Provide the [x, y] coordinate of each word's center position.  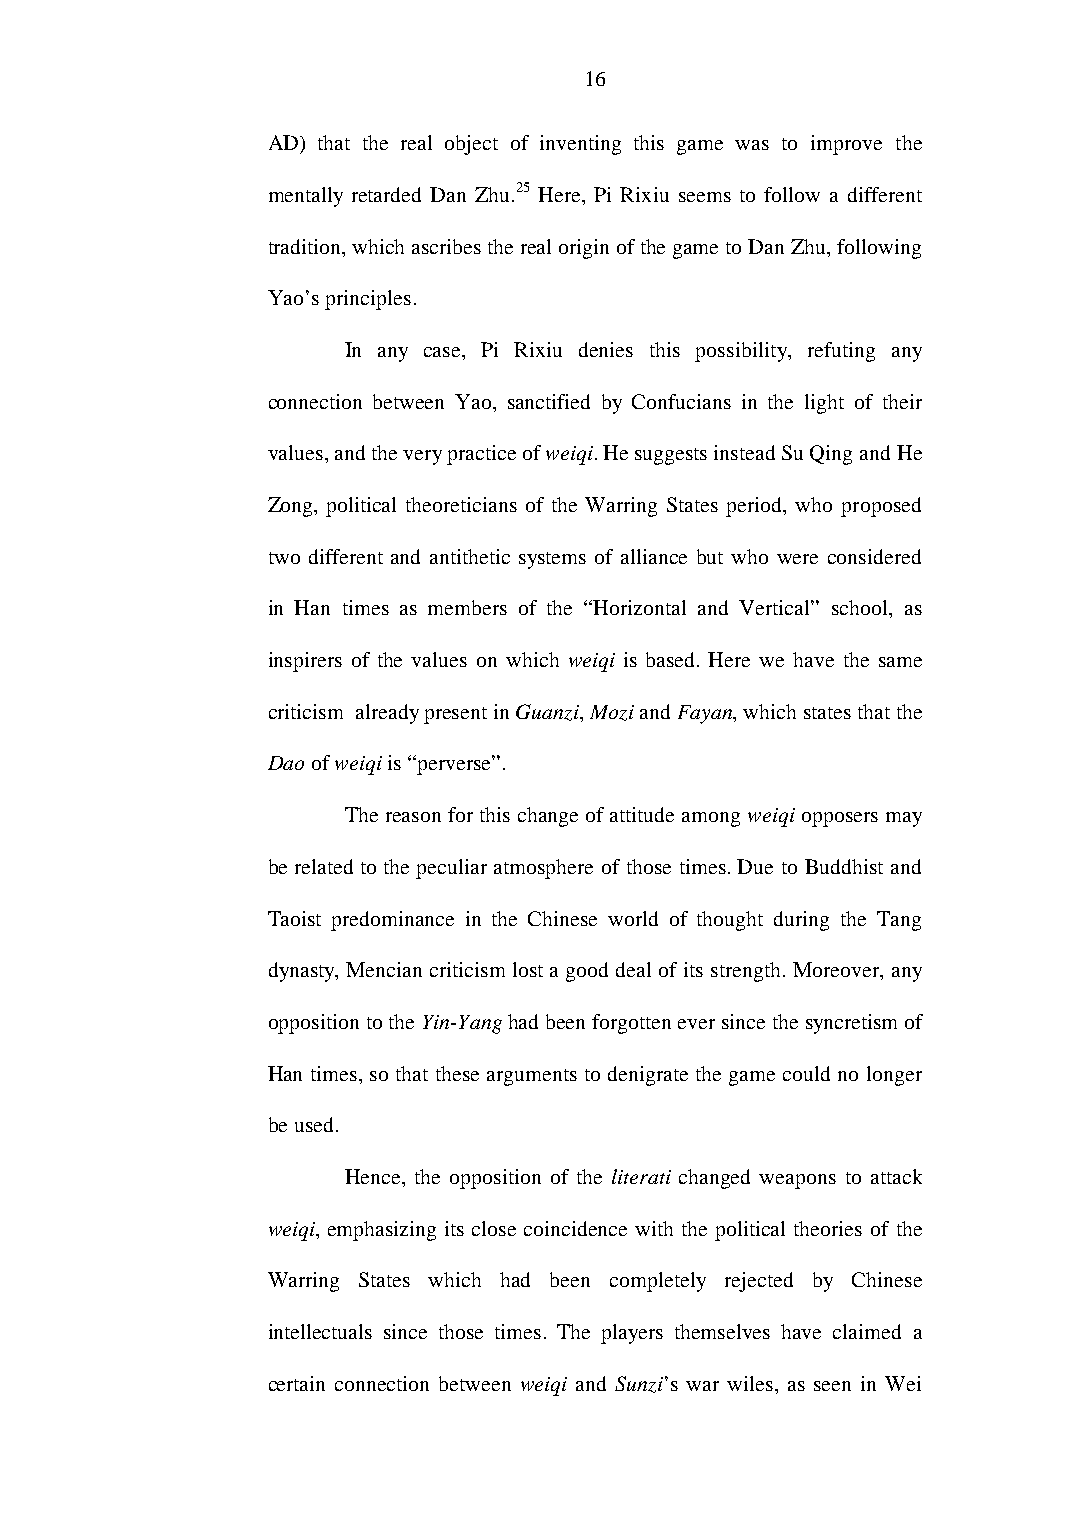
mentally [306, 197]
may [904, 819]
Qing [831, 455]
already [387, 714]
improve [846, 145]
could [806, 1073]
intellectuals [320, 1331]
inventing [580, 145]
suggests [671, 456]
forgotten [631, 1024]
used [314, 1124]
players [632, 1334]
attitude [642, 814]
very [422, 457]
